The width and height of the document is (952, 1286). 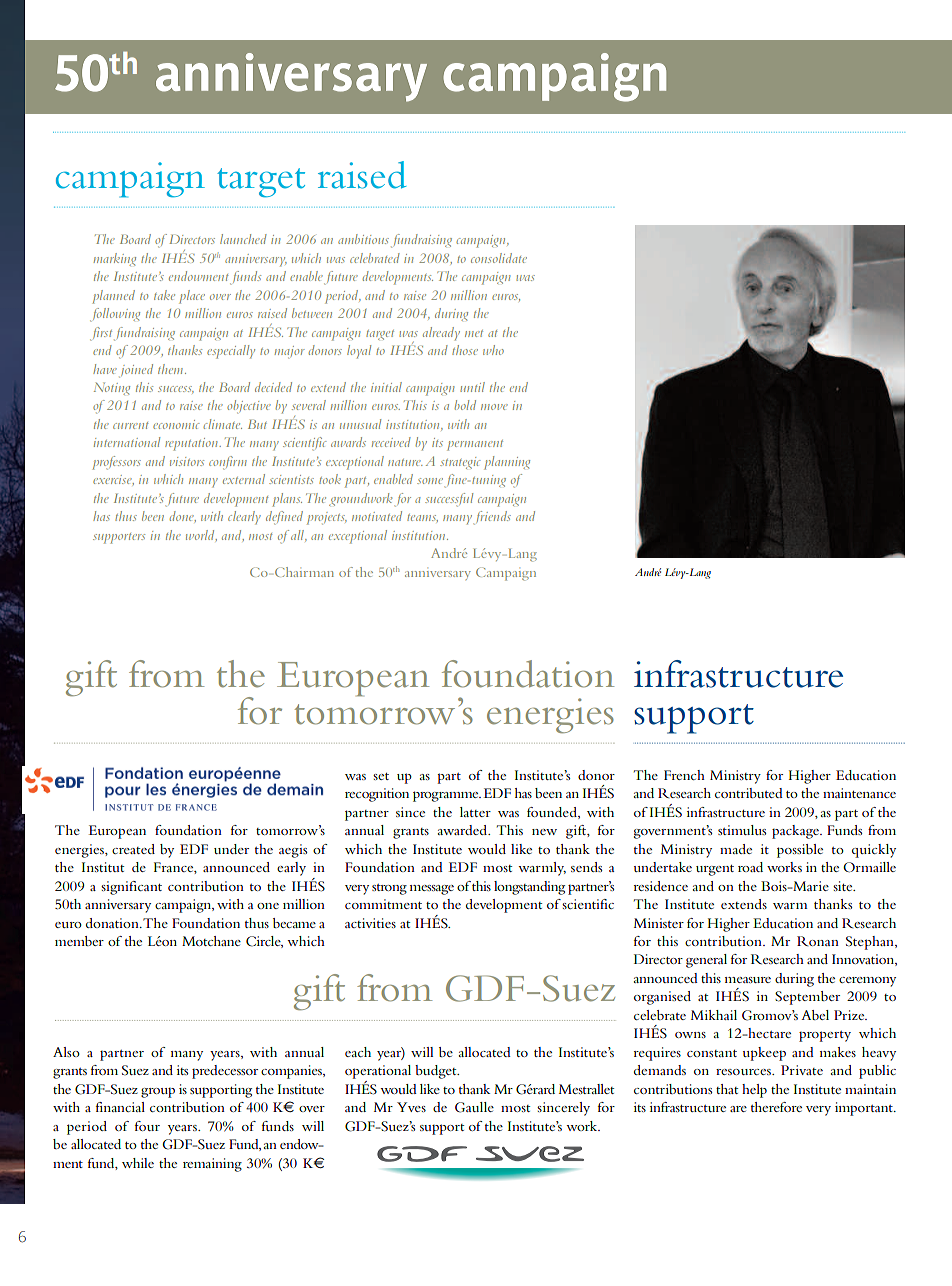 I want to click on marking, so click(x=115, y=259).
